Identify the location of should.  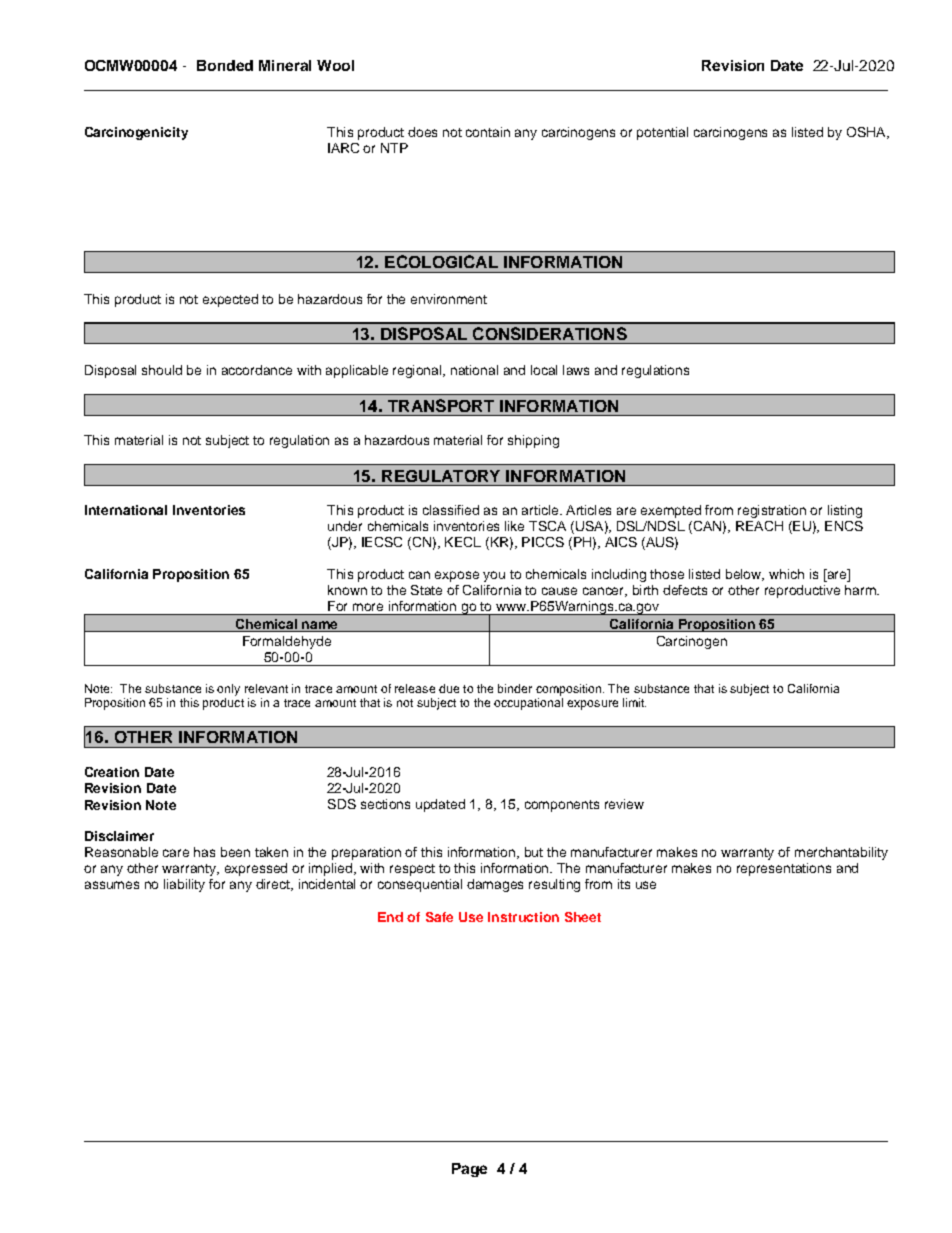
(162, 370).
